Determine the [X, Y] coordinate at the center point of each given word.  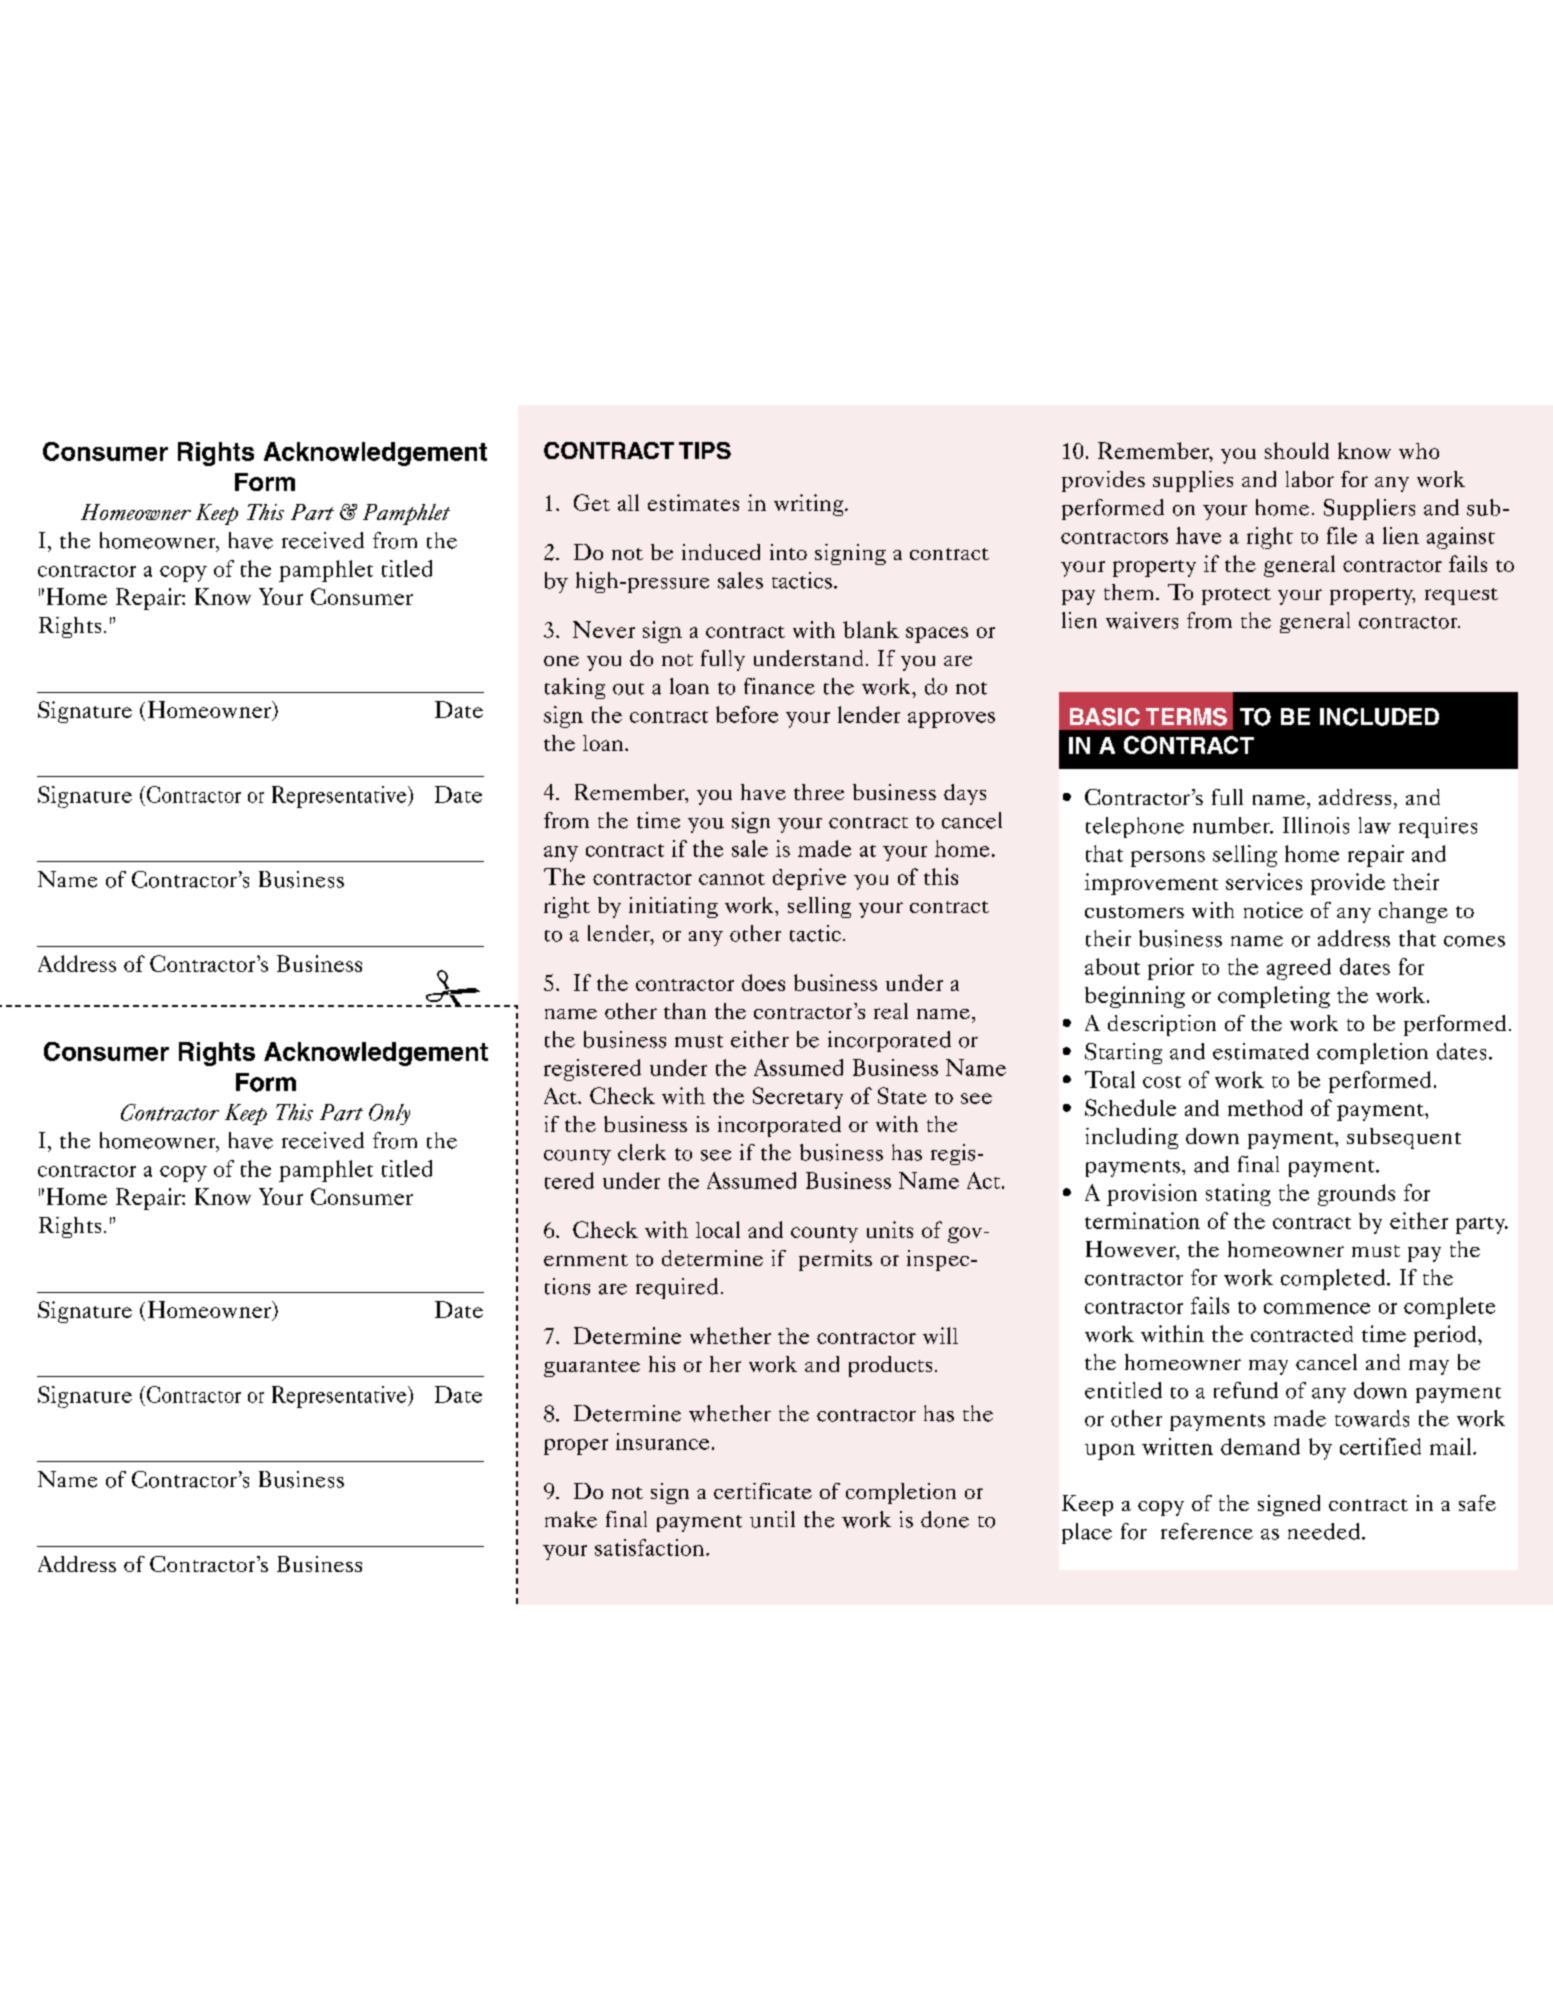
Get [592, 502]
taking [575, 688]
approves [951, 720]
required [677, 1288]
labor [1310, 479]
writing [810, 505]
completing [1274, 997]
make [571, 1519]
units [890, 1229]
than [685, 1011]
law [1375, 825]
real [891, 1011]
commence [1317, 1308]
